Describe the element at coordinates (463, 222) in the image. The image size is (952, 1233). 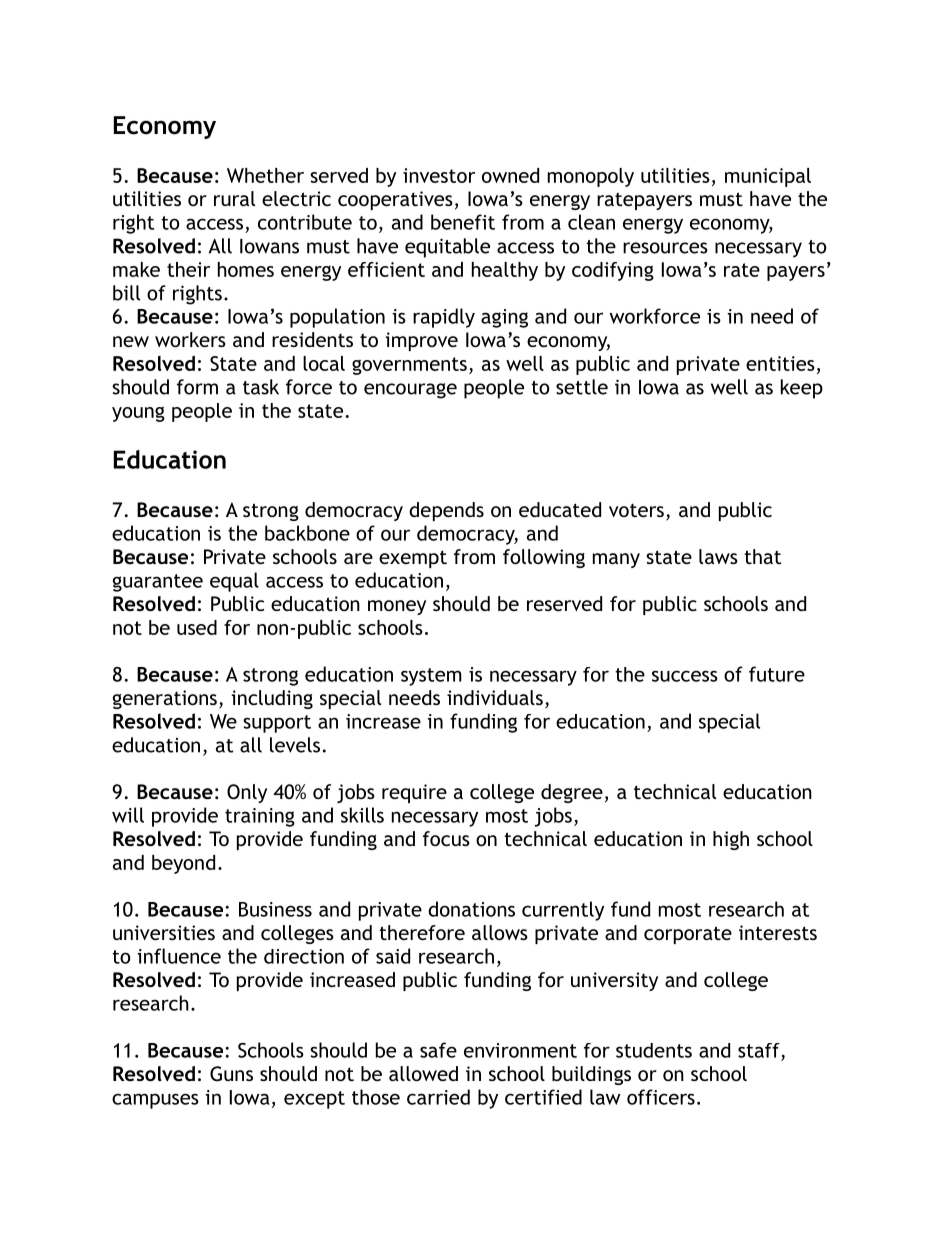
I see `benefit` at that location.
